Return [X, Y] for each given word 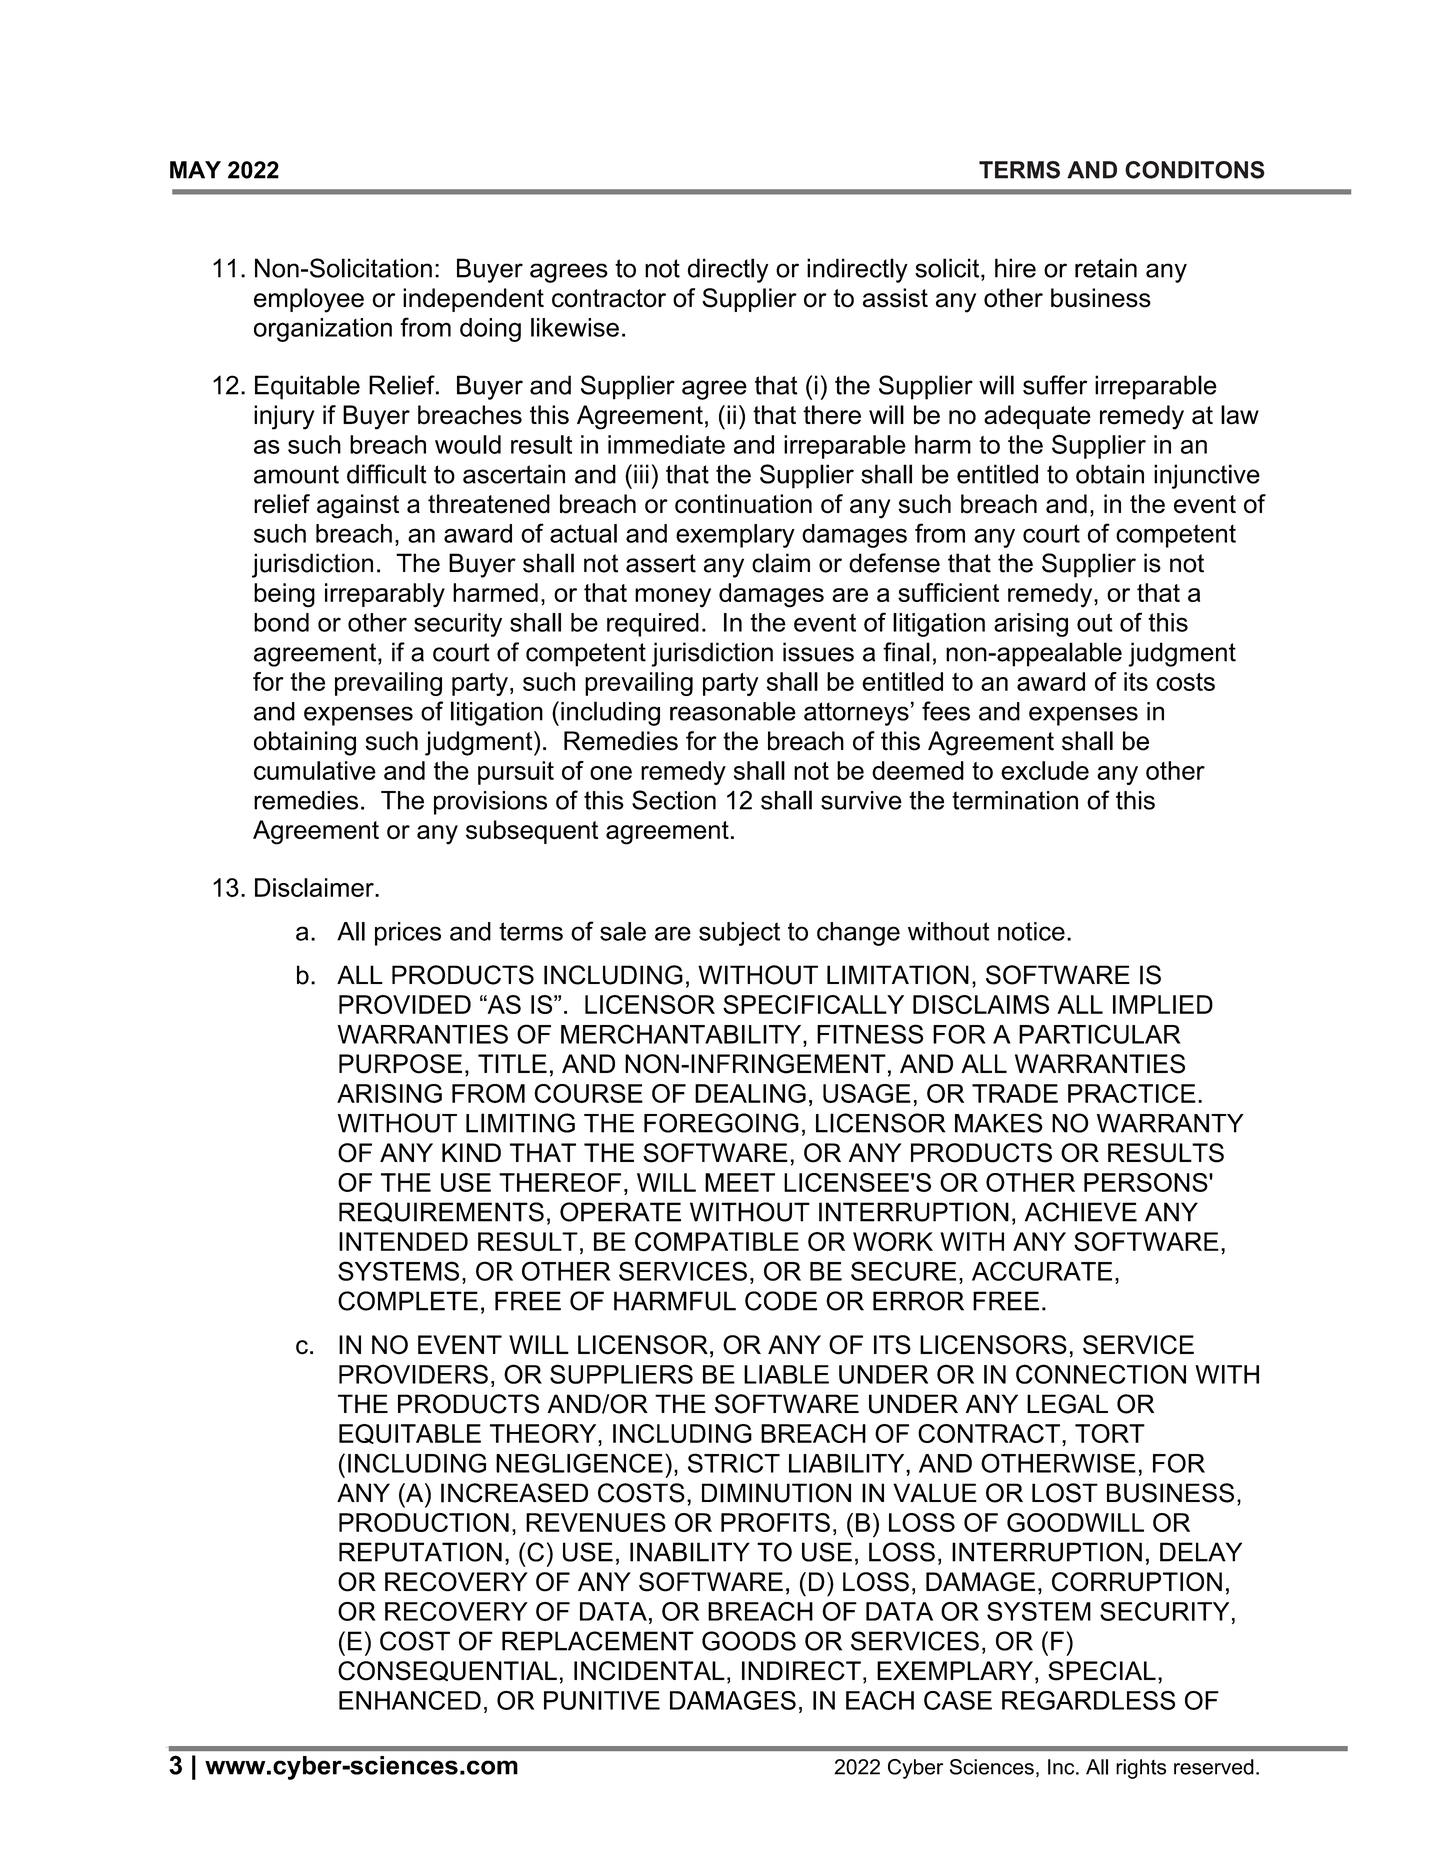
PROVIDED [405, 1004]
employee [309, 300]
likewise [575, 327]
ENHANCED [410, 1700]
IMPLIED [1163, 1004]
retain [1106, 268]
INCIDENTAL [649, 1671]
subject [739, 934]
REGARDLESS [1088, 1700]
